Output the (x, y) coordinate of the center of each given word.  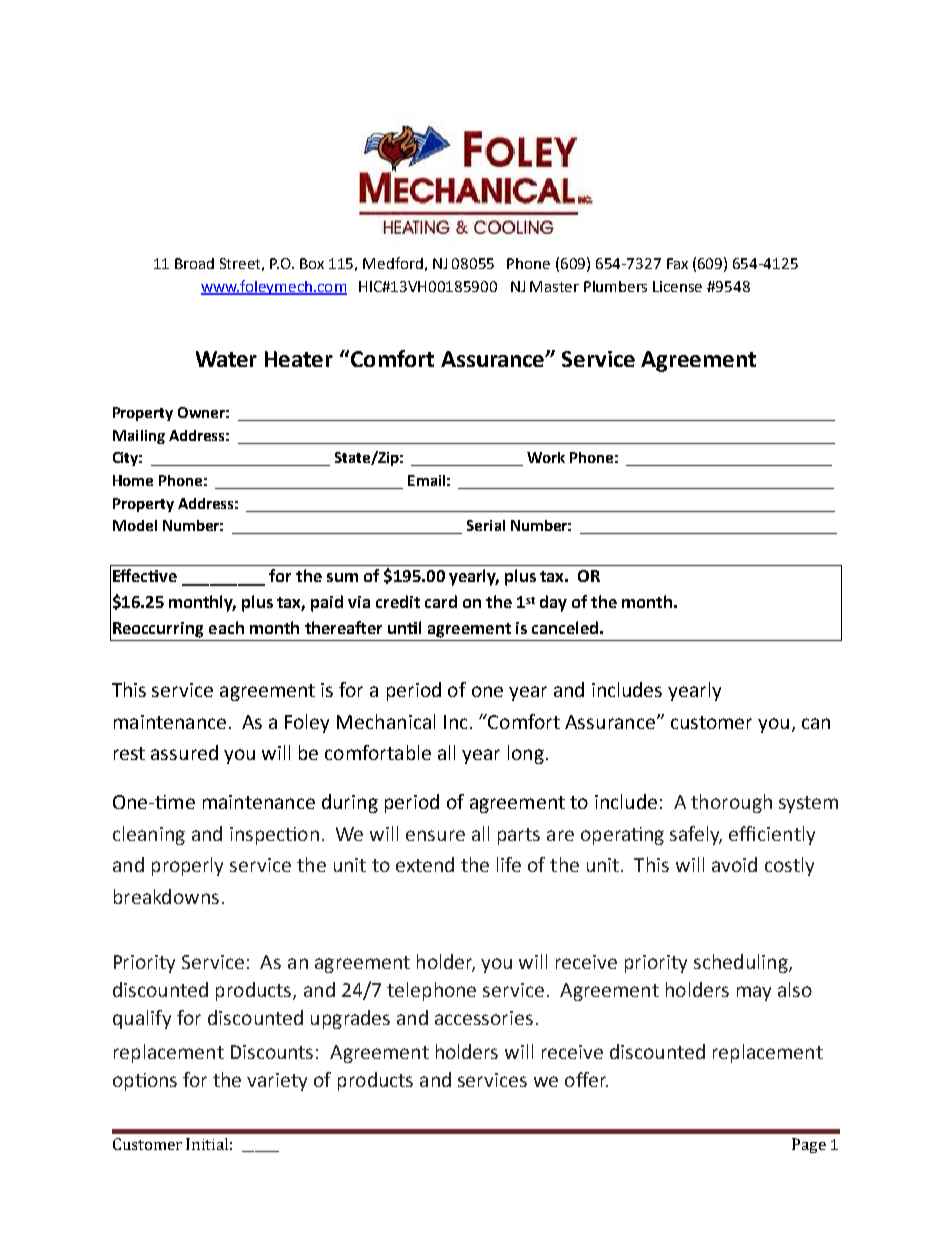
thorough (731, 803)
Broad (194, 263)
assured (184, 752)
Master (554, 286)
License (677, 286)
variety (277, 1082)
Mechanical (386, 721)
